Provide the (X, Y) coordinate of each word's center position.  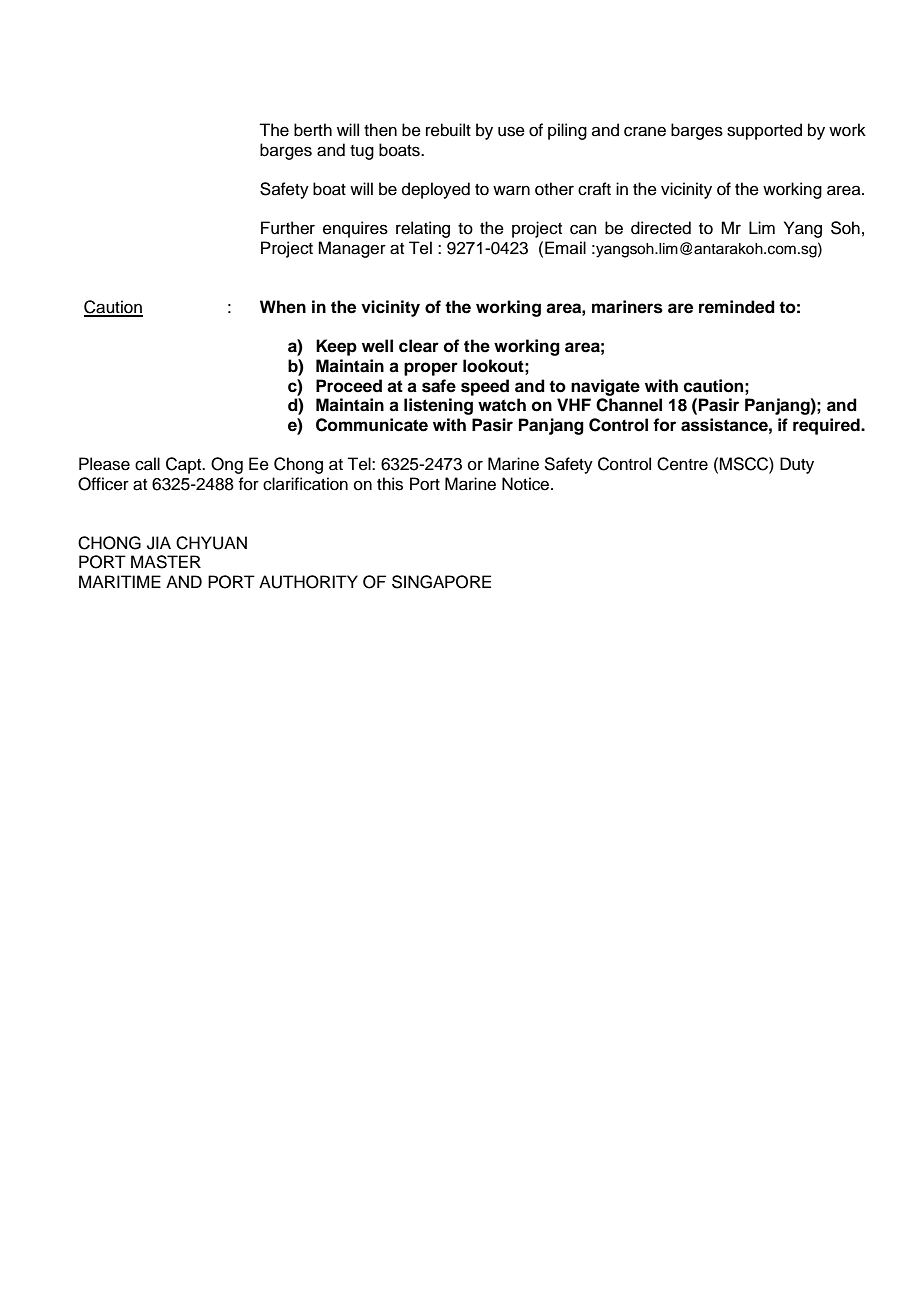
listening (438, 406)
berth (313, 130)
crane (645, 131)
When (283, 307)
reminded (737, 307)
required (827, 426)
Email (565, 247)
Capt (185, 465)
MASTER (166, 562)
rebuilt (448, 130)
